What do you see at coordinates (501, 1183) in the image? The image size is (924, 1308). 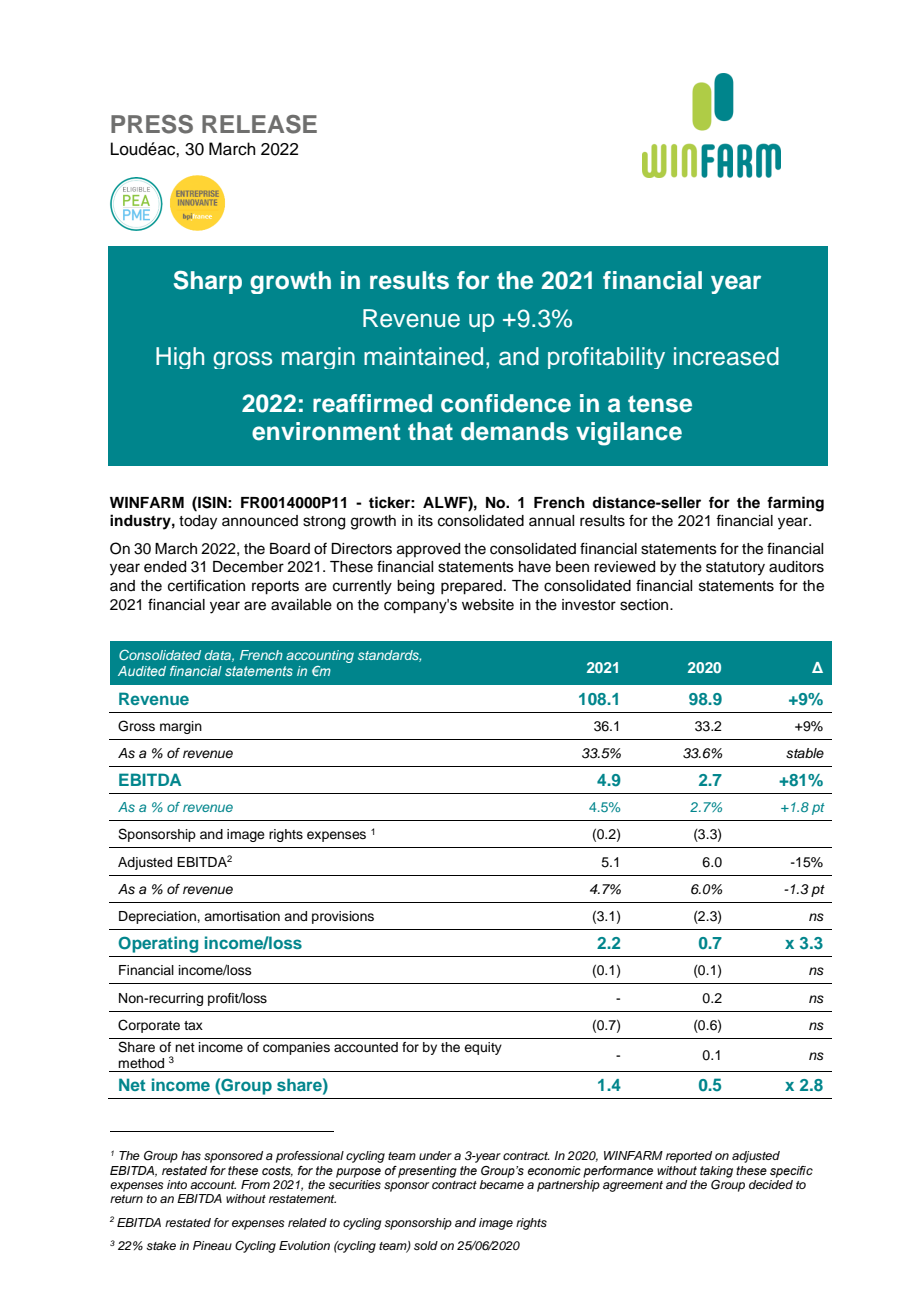 I see `became` at bounding box center [501, 1183].
